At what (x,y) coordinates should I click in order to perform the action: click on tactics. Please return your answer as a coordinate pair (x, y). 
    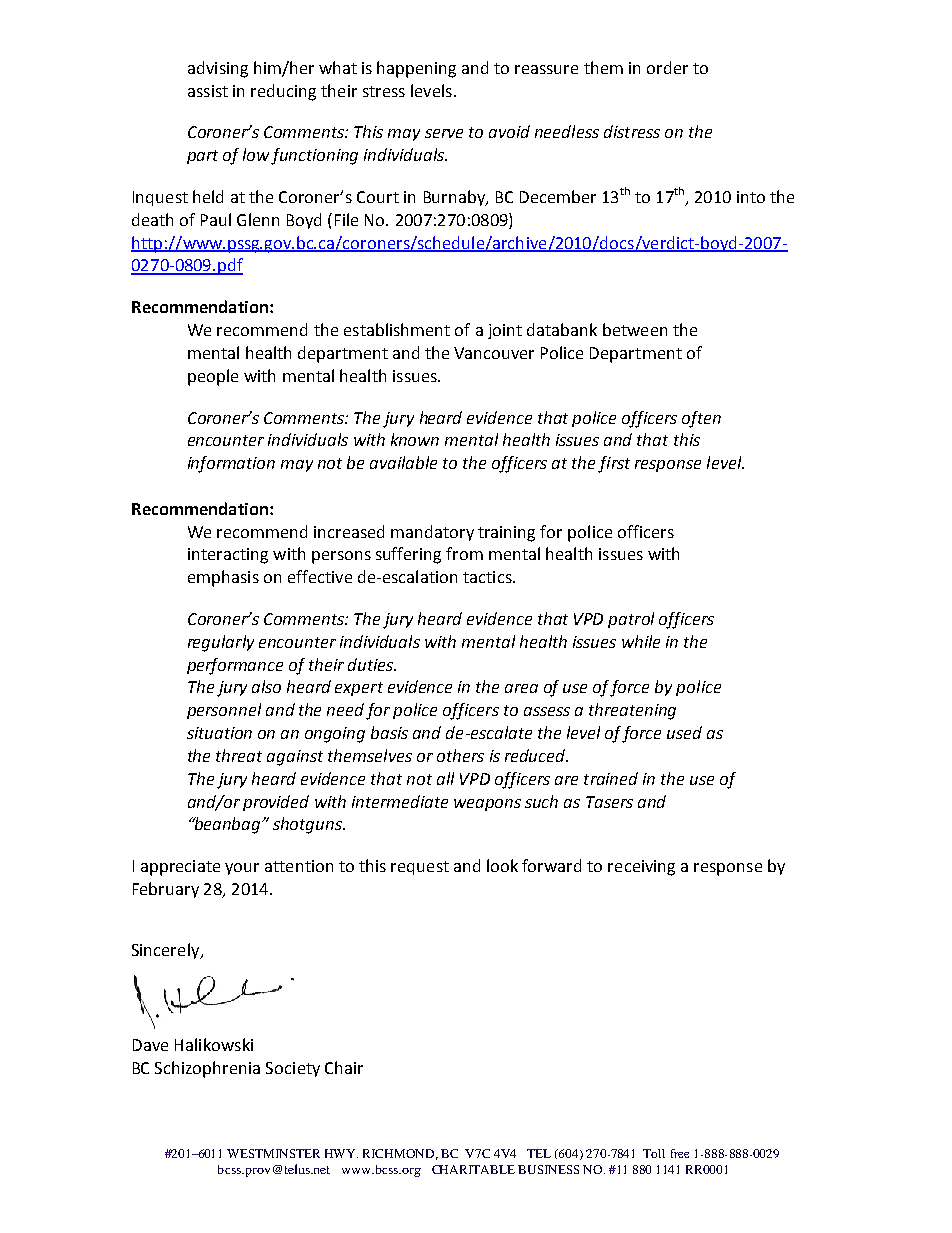
    Looking at the image, I should click on (488, 577).
